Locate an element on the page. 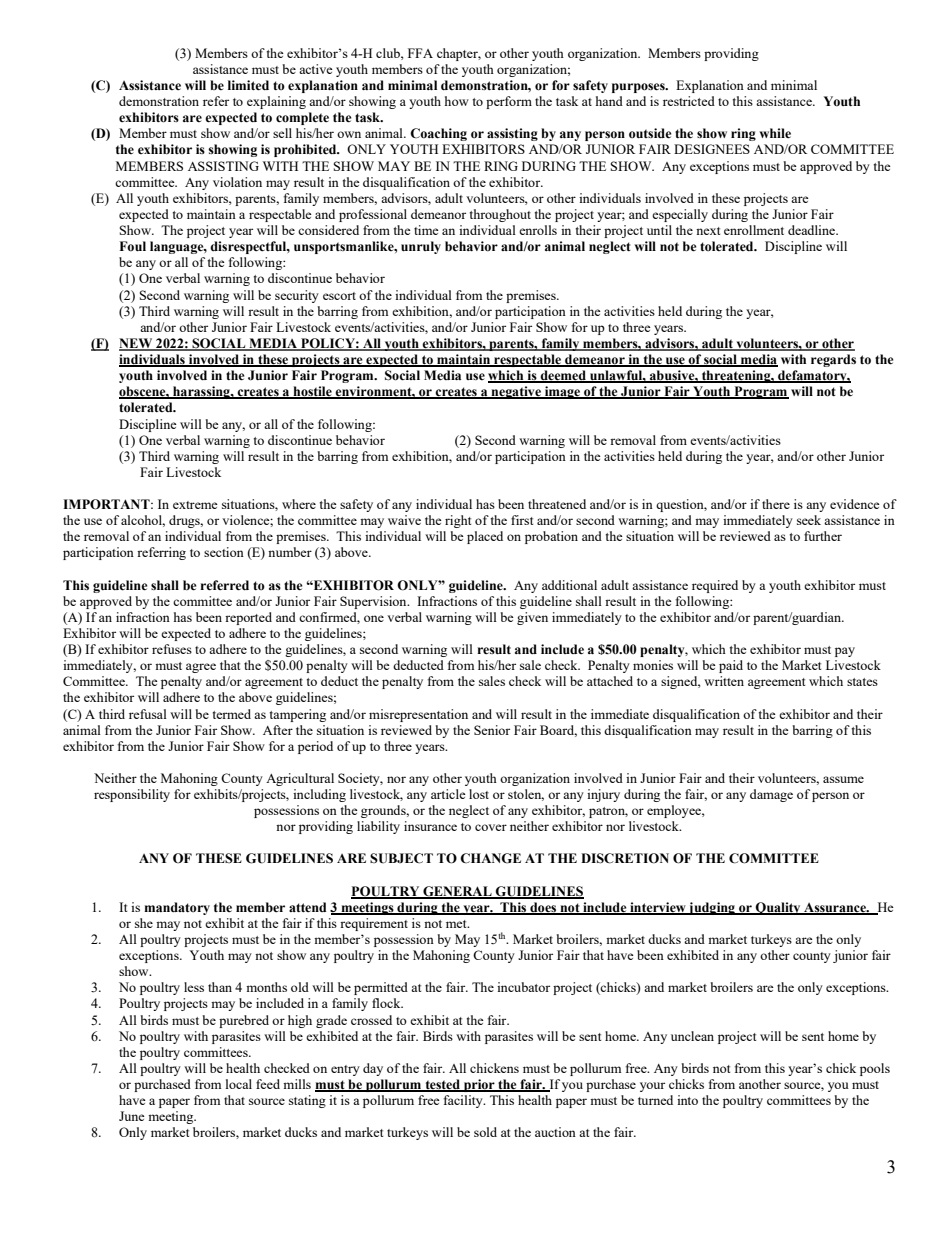  while is located at coordinates (775, 133).
